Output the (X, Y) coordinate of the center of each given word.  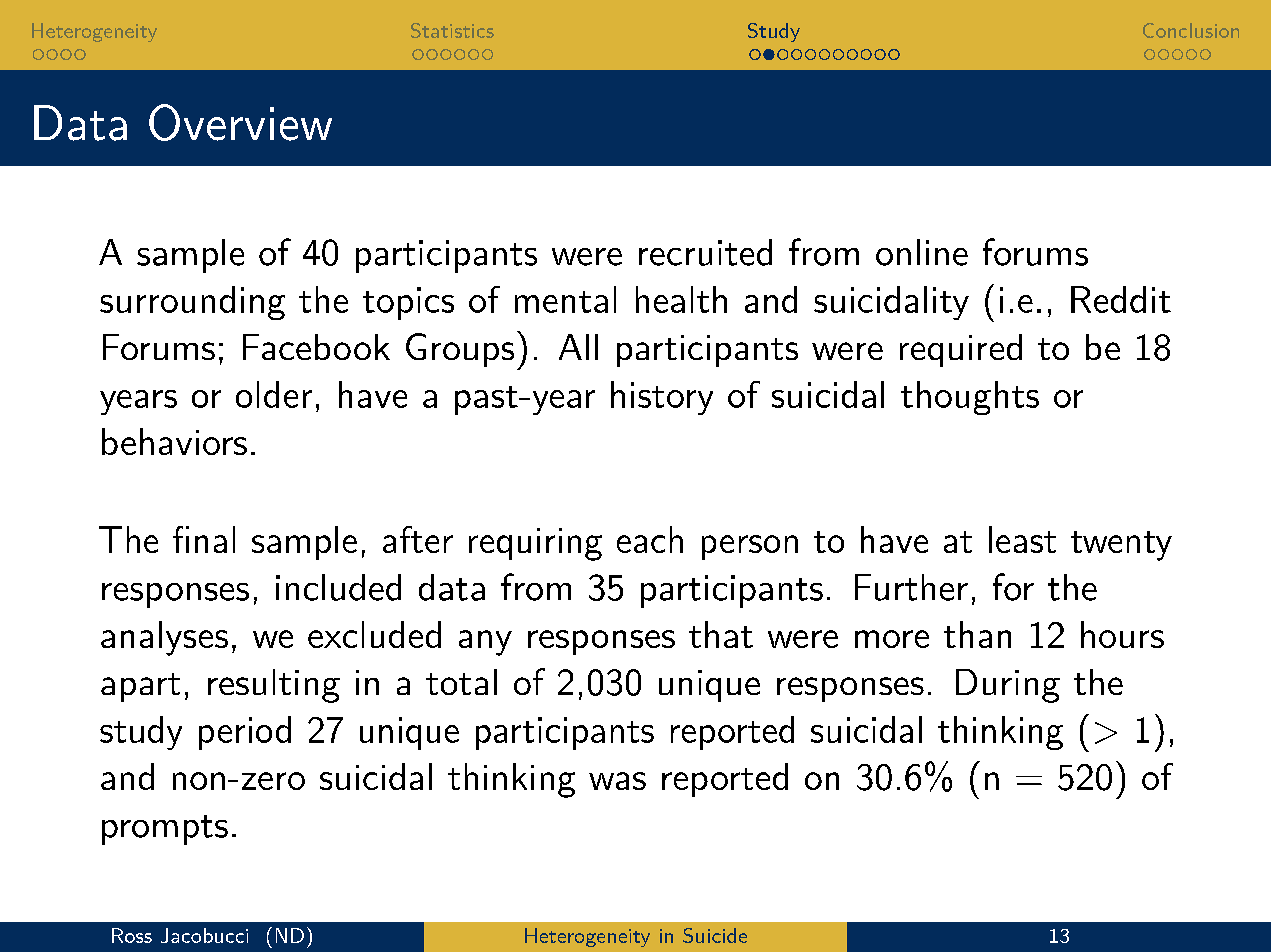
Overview (240, 122)
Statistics (452, 30)
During (1008, 686)
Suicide (715, 935)
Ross (132, 935)
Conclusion (1191, 30)
